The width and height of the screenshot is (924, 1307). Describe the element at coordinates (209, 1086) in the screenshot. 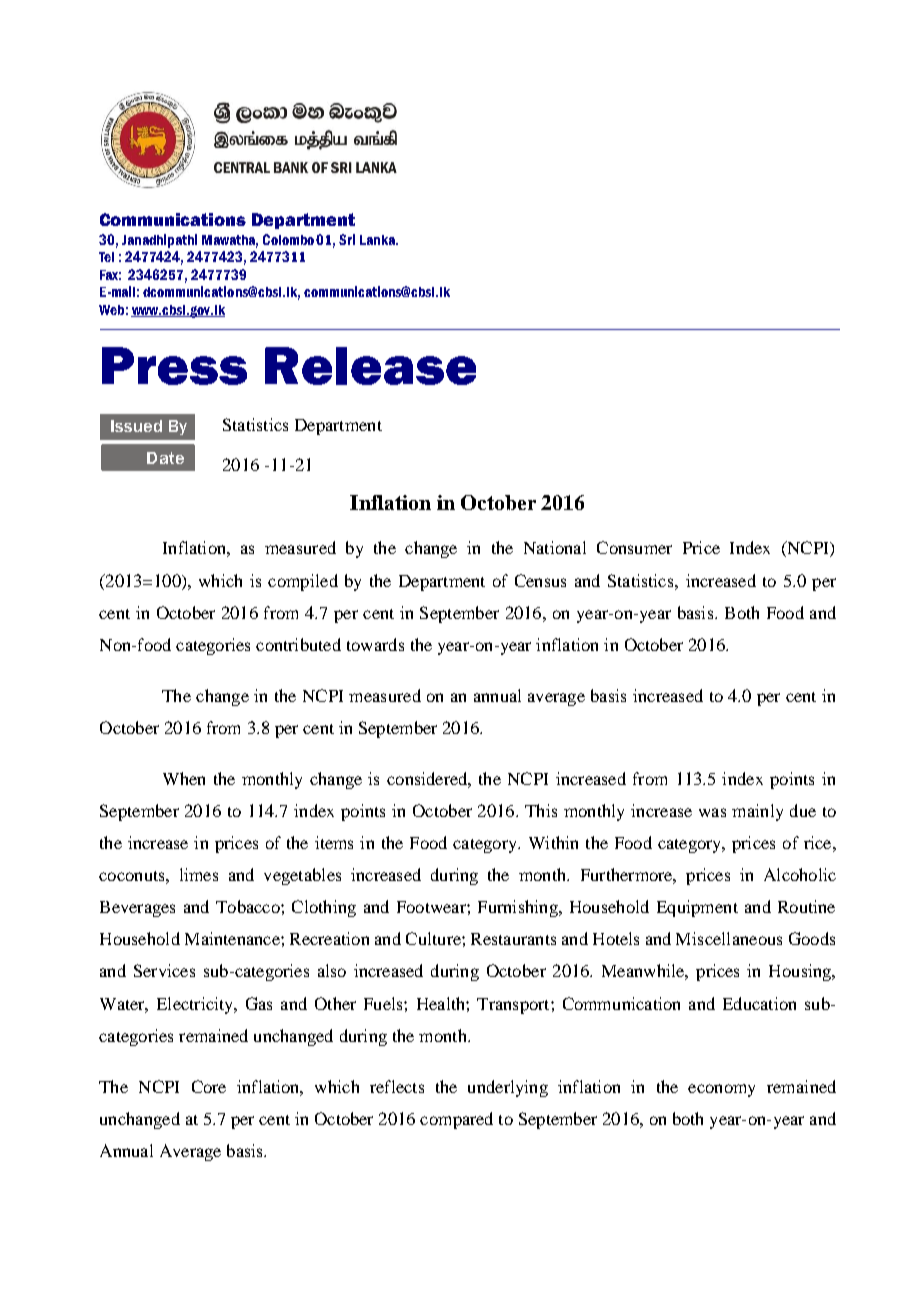

I see `Core` at that location.
